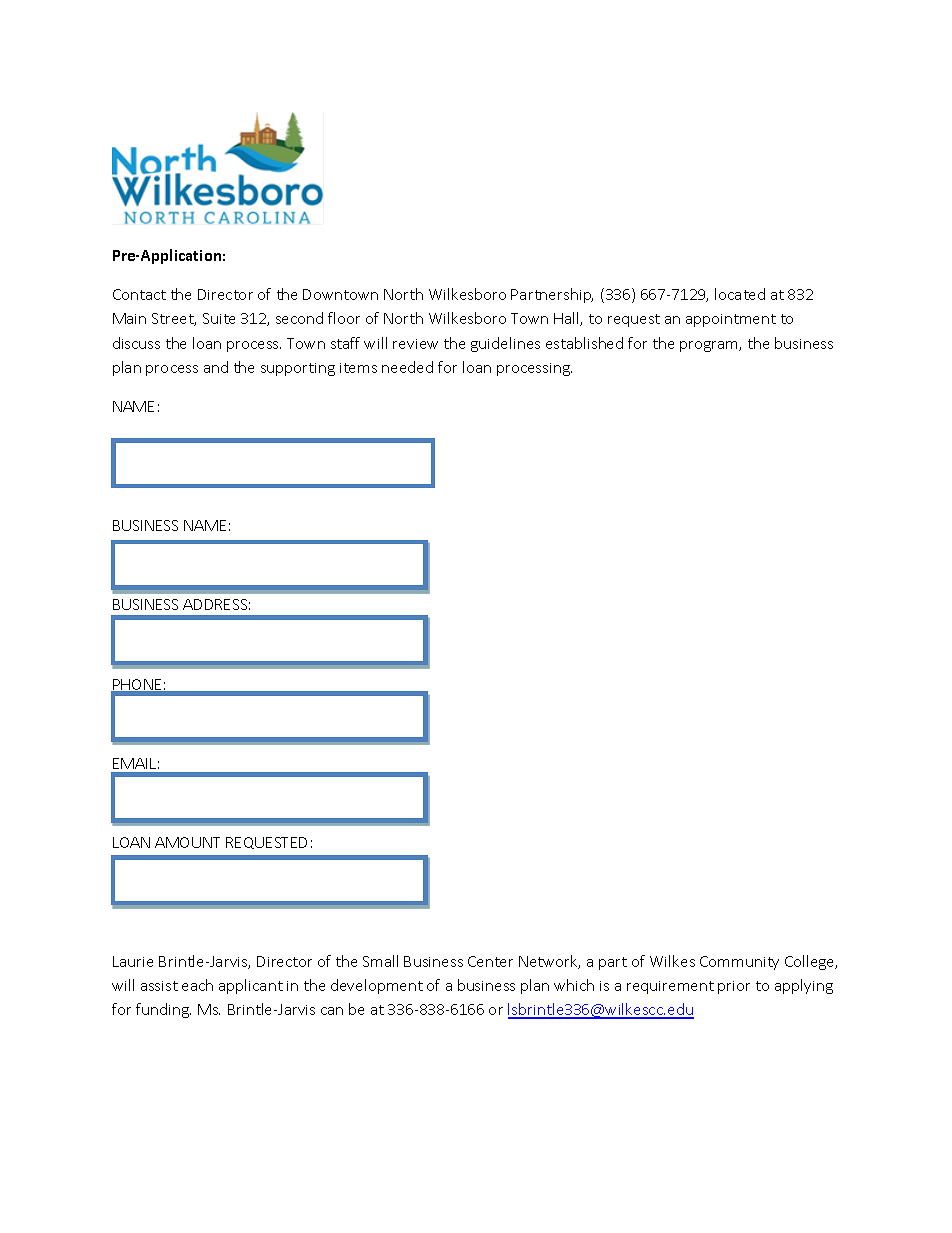 This screenshot has width=952, height=1233. I want to click on each, so click(197, 985).
